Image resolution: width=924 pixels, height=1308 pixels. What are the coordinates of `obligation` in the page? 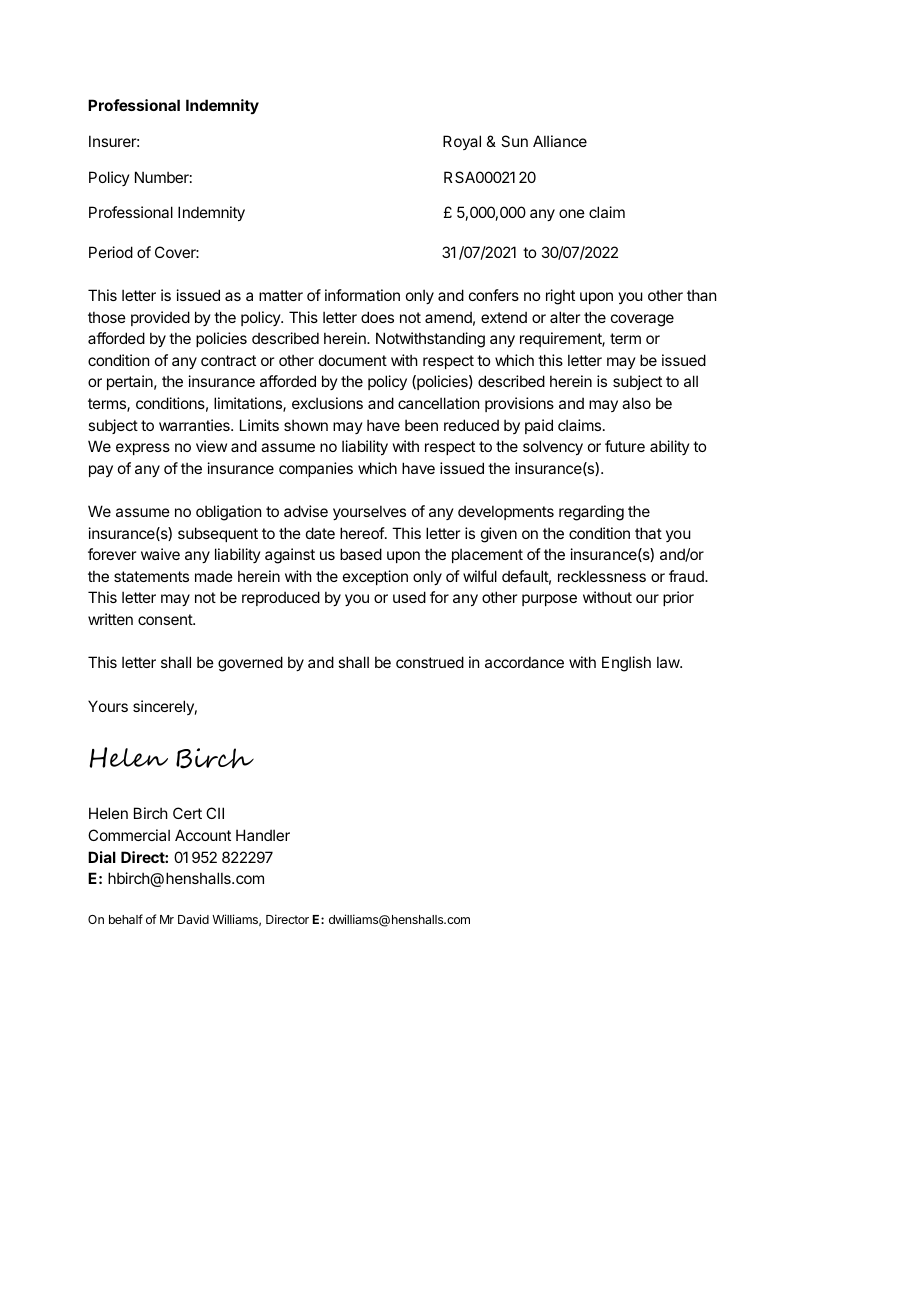 It's located at (228, 513).
